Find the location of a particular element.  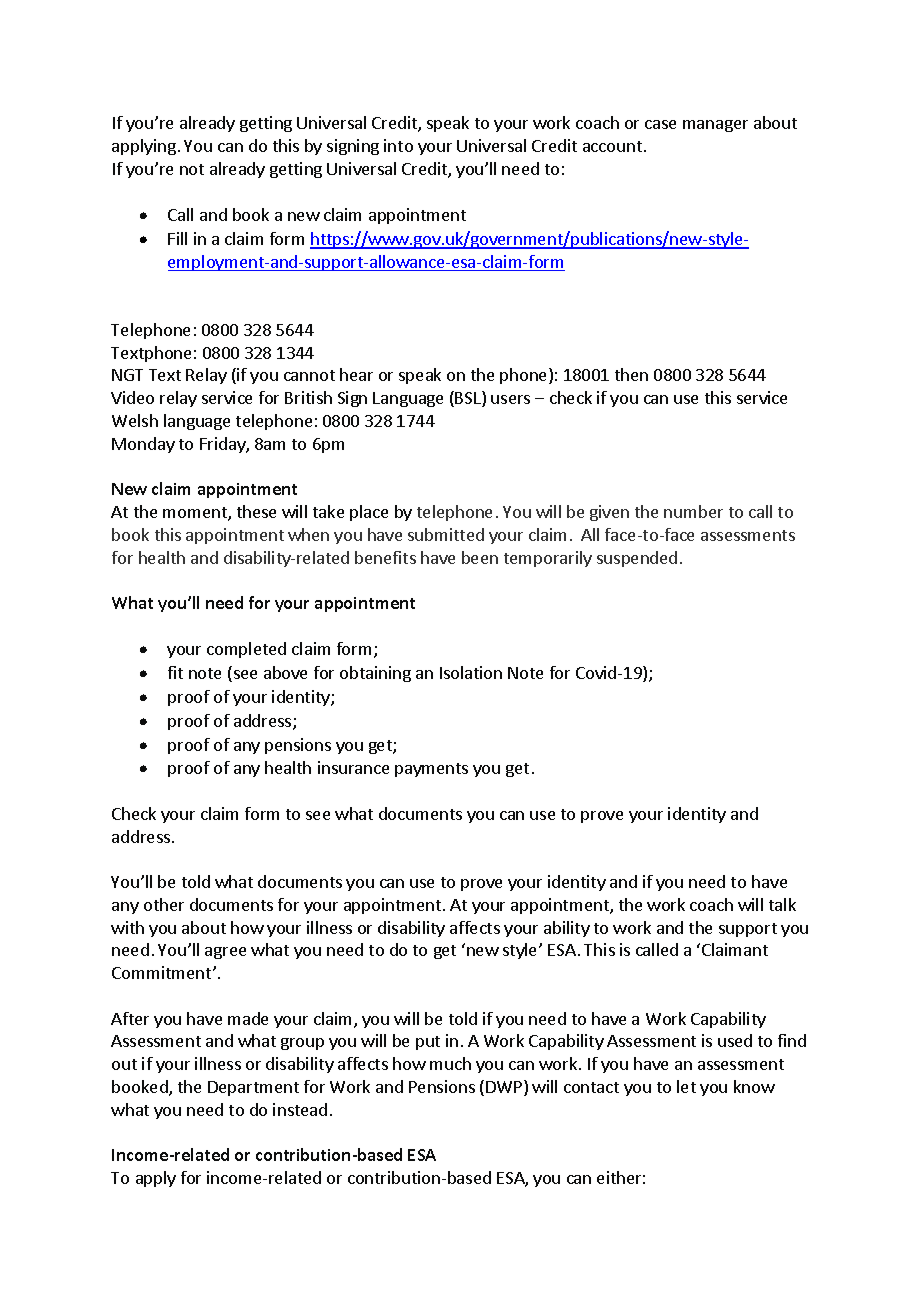

Monday is located at coordinates (143, 445).
